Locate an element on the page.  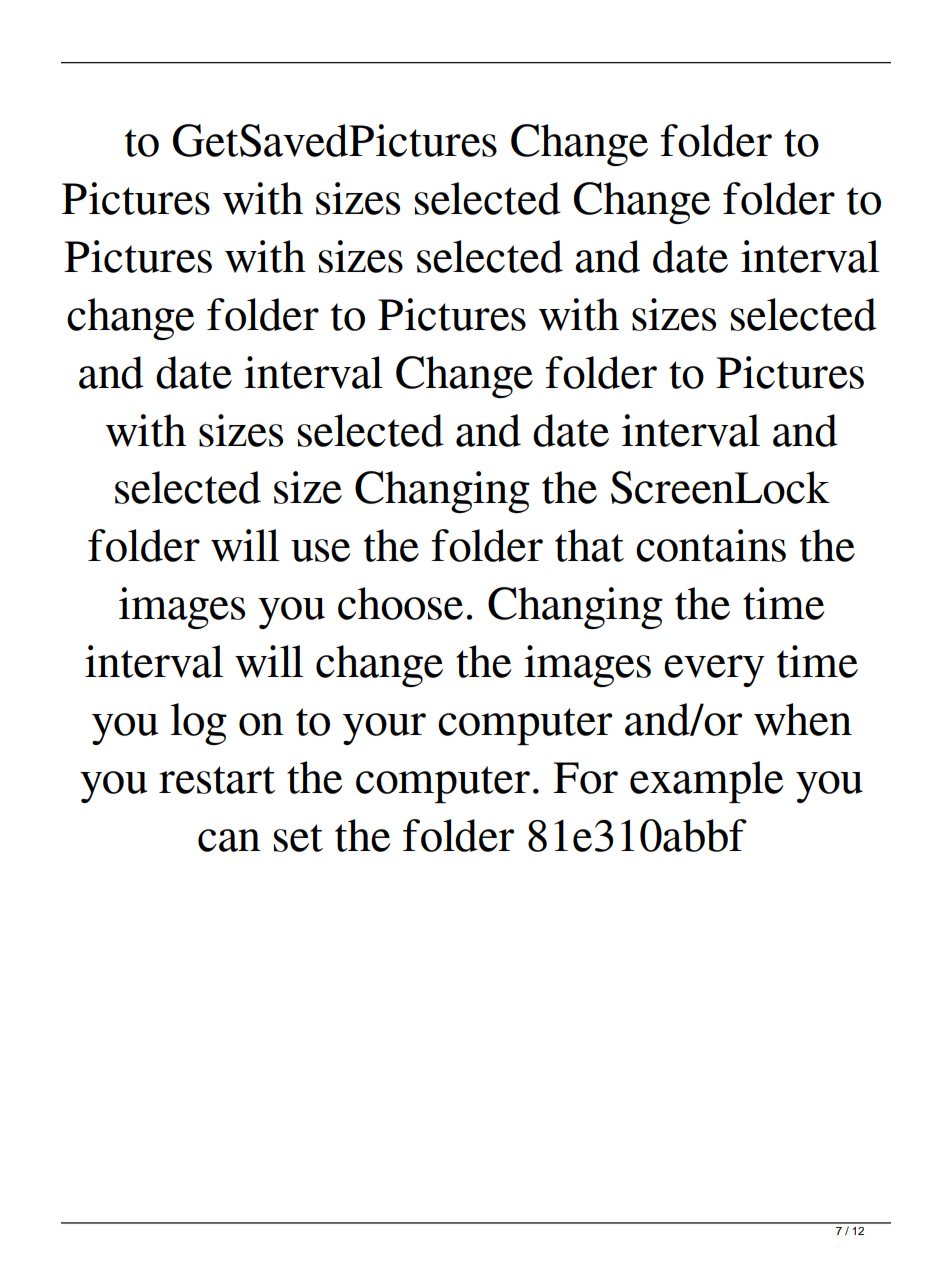
choose is located at coordinates (400, 603).
